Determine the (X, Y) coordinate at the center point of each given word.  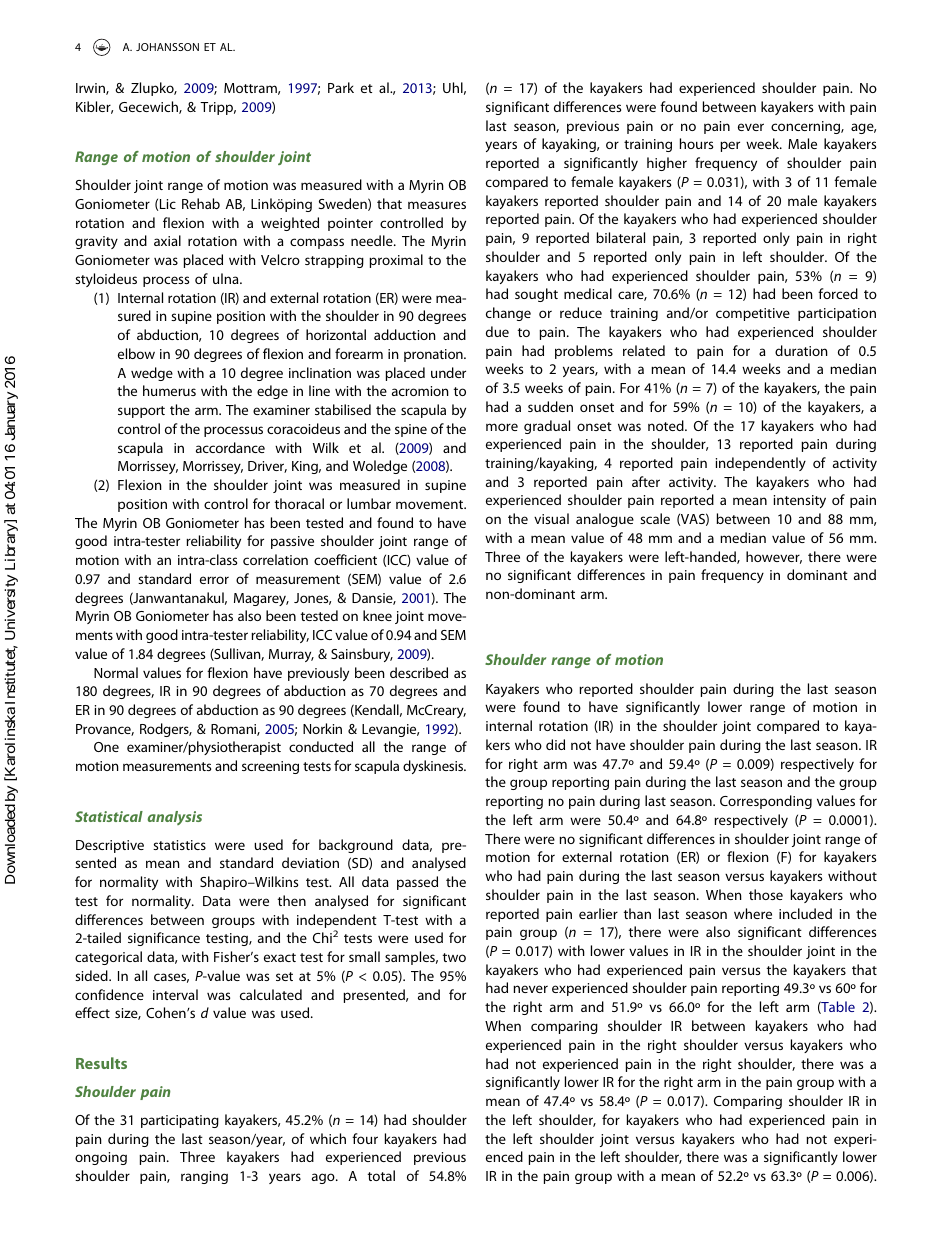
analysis (174, 818)
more (502, 427)
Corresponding (766, 802)
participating (180, 1121)
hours (696, 143)
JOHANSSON (167, 47)
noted (667, 425)
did (555, 744)
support (141, 412)
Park (341, 87)
